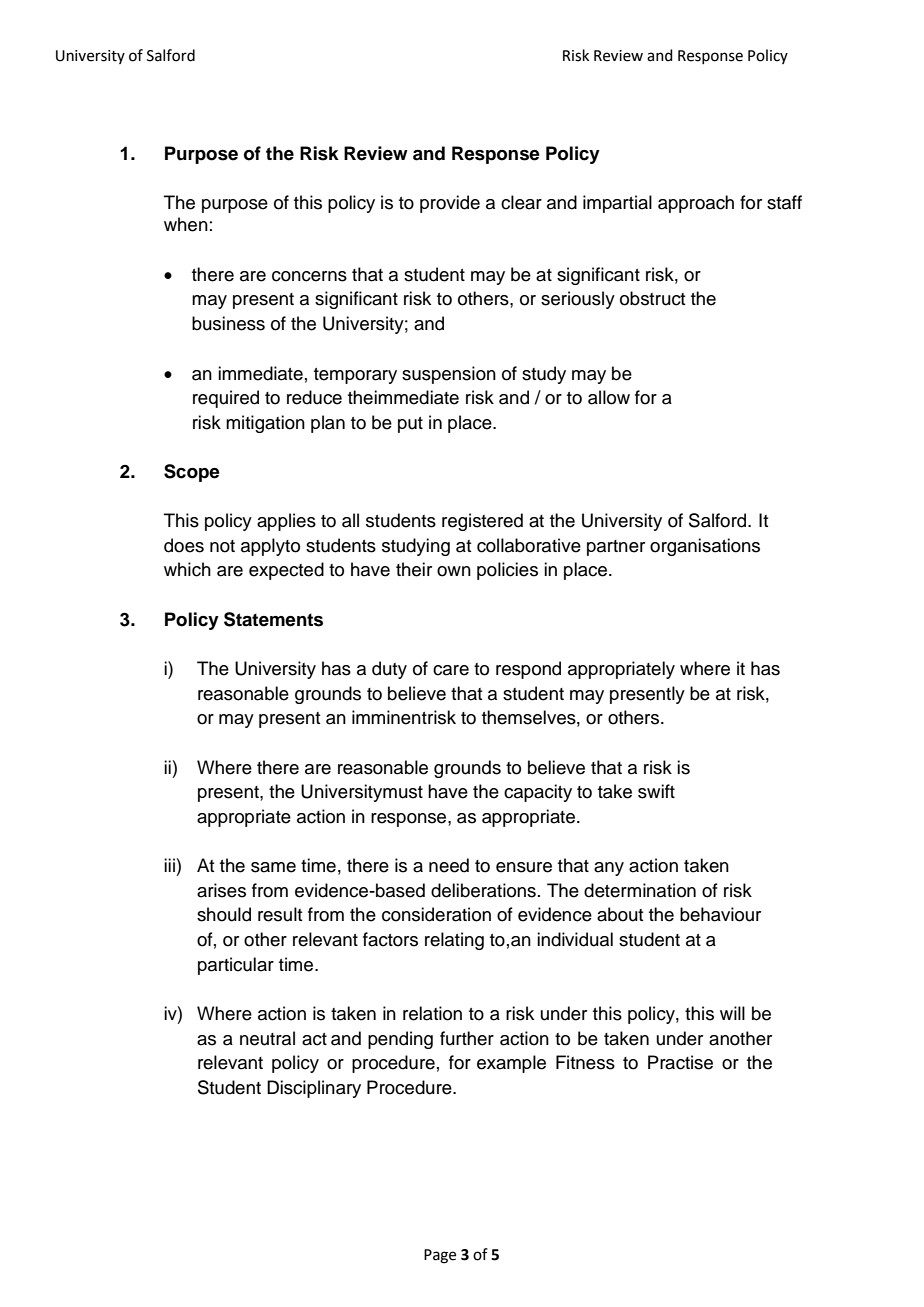 The height and width of the document is (1307, 924). I want to click on Disciplinary, so click(314, 1089).
